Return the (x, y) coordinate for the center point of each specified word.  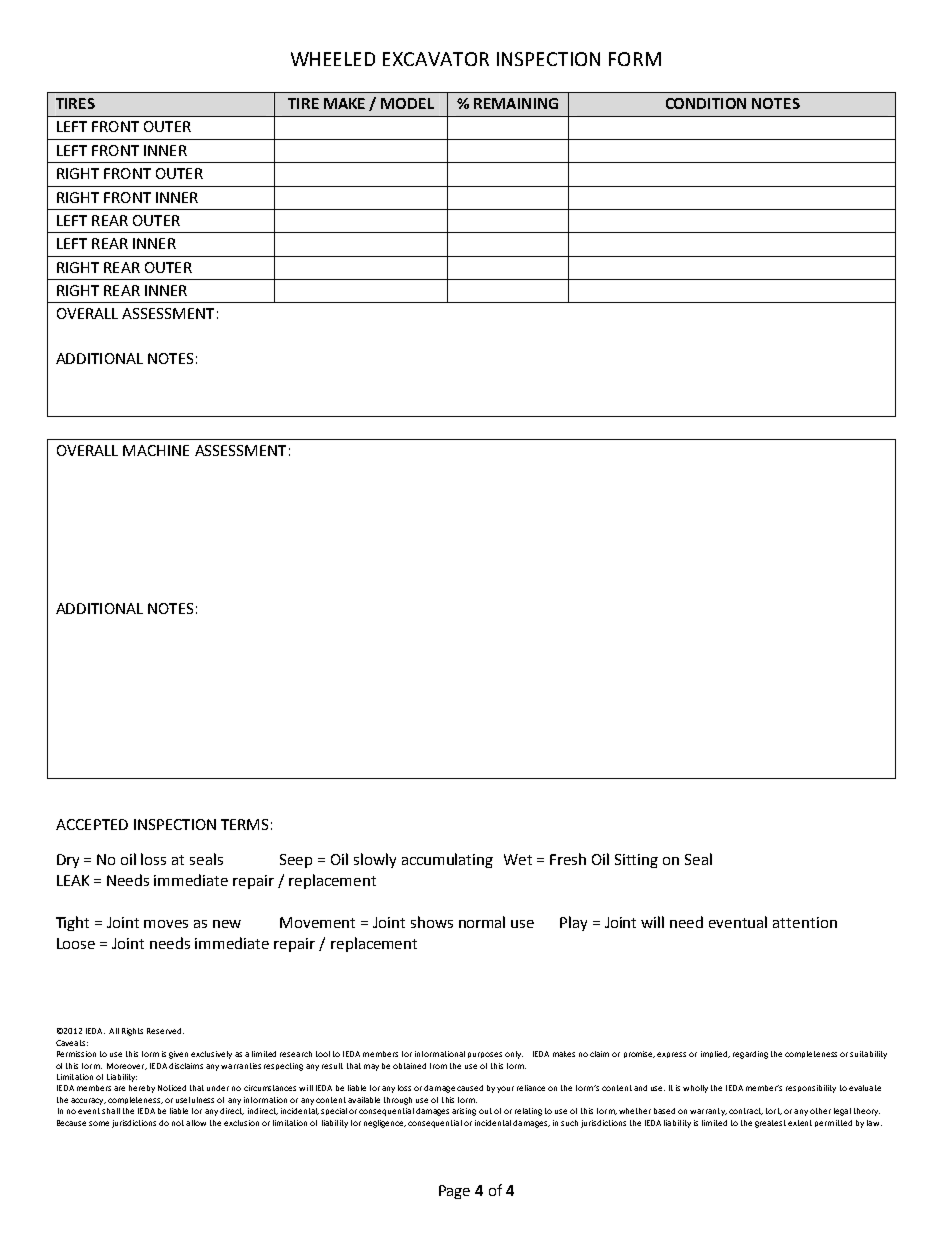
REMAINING (516, 103)
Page (454, 1192)
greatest (770, 1124)
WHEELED (333, 59)
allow (196, 1123)
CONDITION (706, 103)
